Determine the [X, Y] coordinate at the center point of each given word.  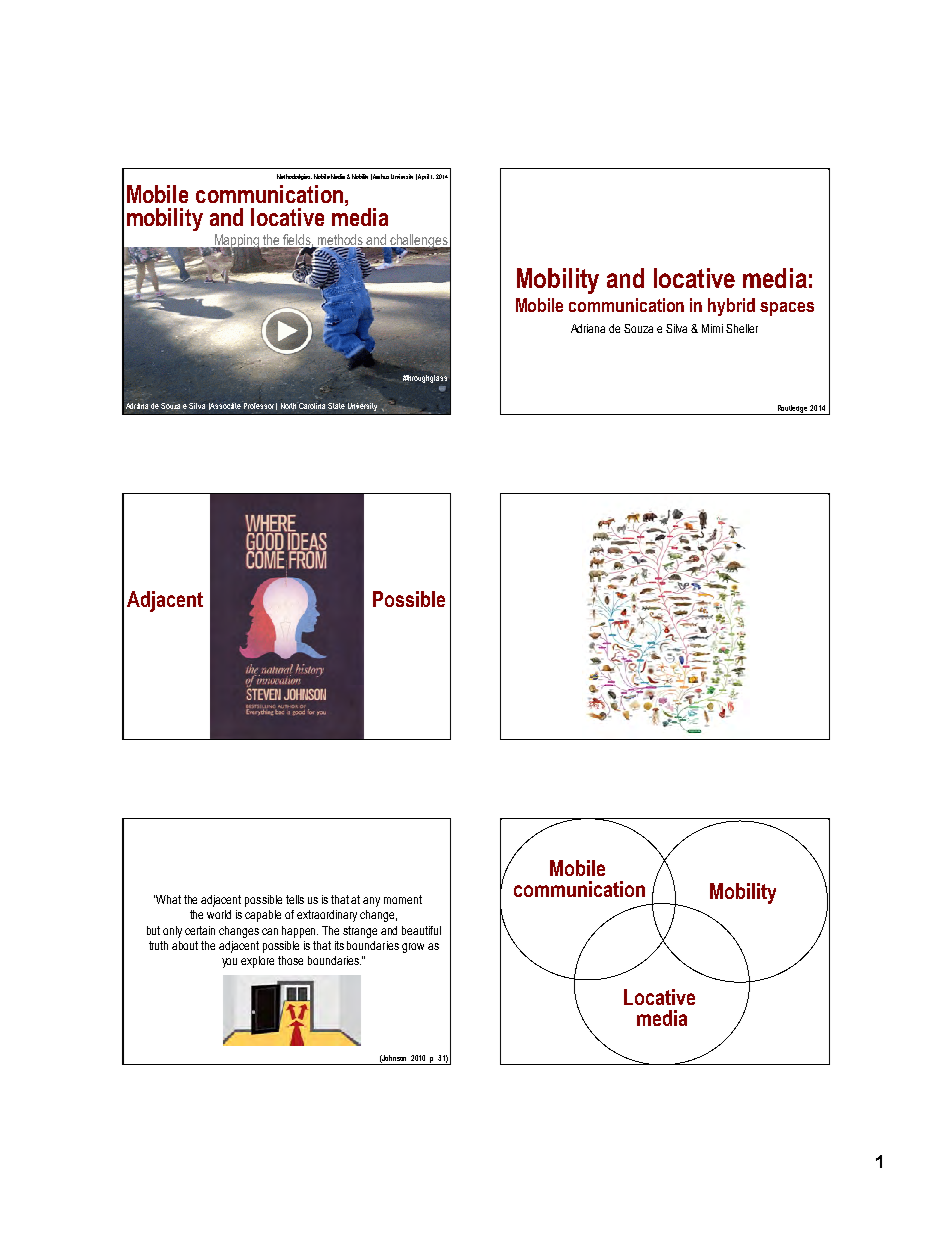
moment [403, 899]
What [168, 899]
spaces [787, 309]
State [336, 406]
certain [200, 930]
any [371, 902]
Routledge [792, 410]
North [289, 405]
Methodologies [294, 177]
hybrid [731, 307]
